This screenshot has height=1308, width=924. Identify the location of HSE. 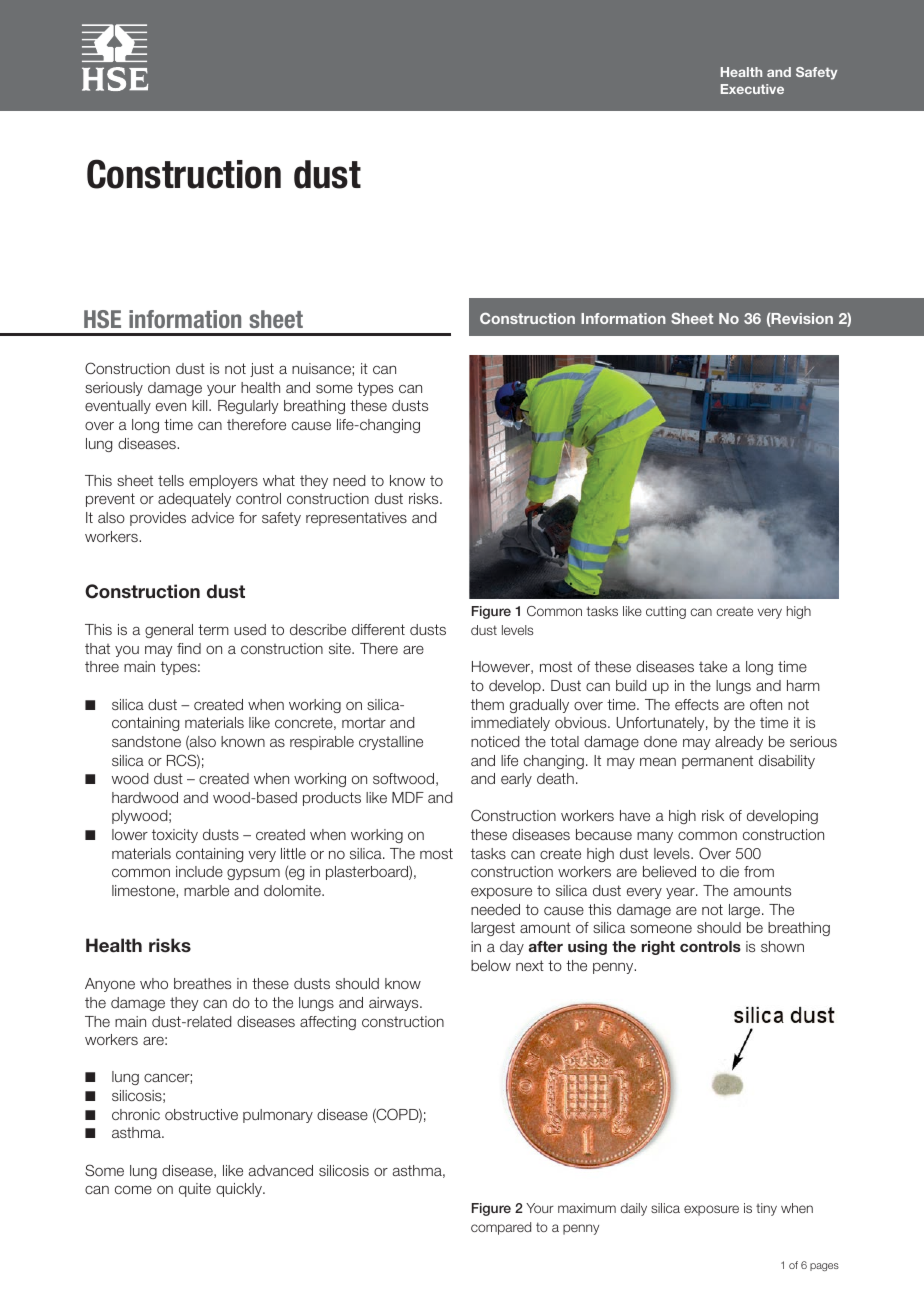
(102, 319).
